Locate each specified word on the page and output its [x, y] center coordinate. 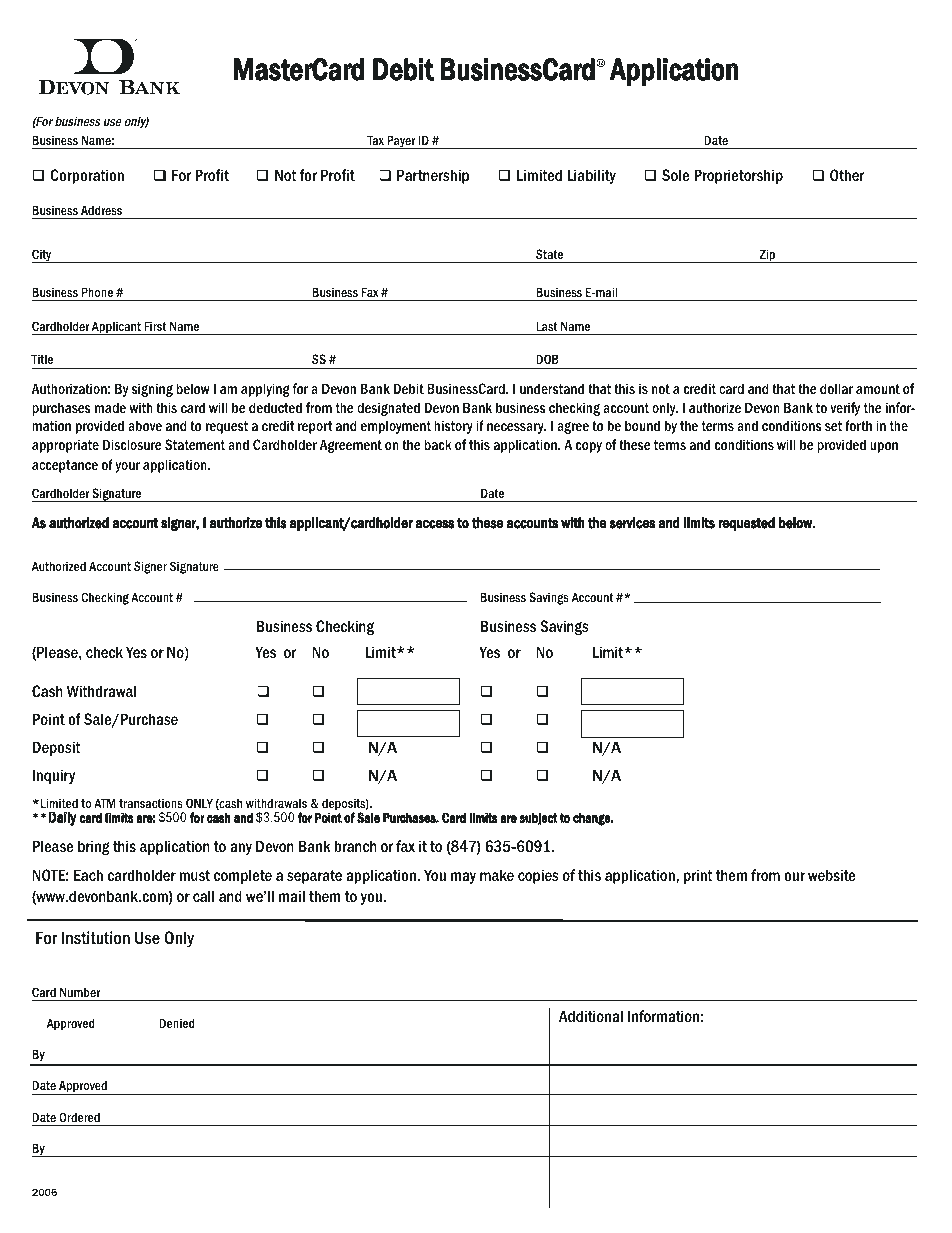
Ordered [79, 1117]
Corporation [87, 176]
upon [884, 447]
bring [94, 847]
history [453, 427]
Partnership [433, 176]
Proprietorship [738, 176]
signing [152, 390]
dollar [836, 388]
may [463, 878]
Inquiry [54, 776]
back [438, 444]
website [832, 875]
